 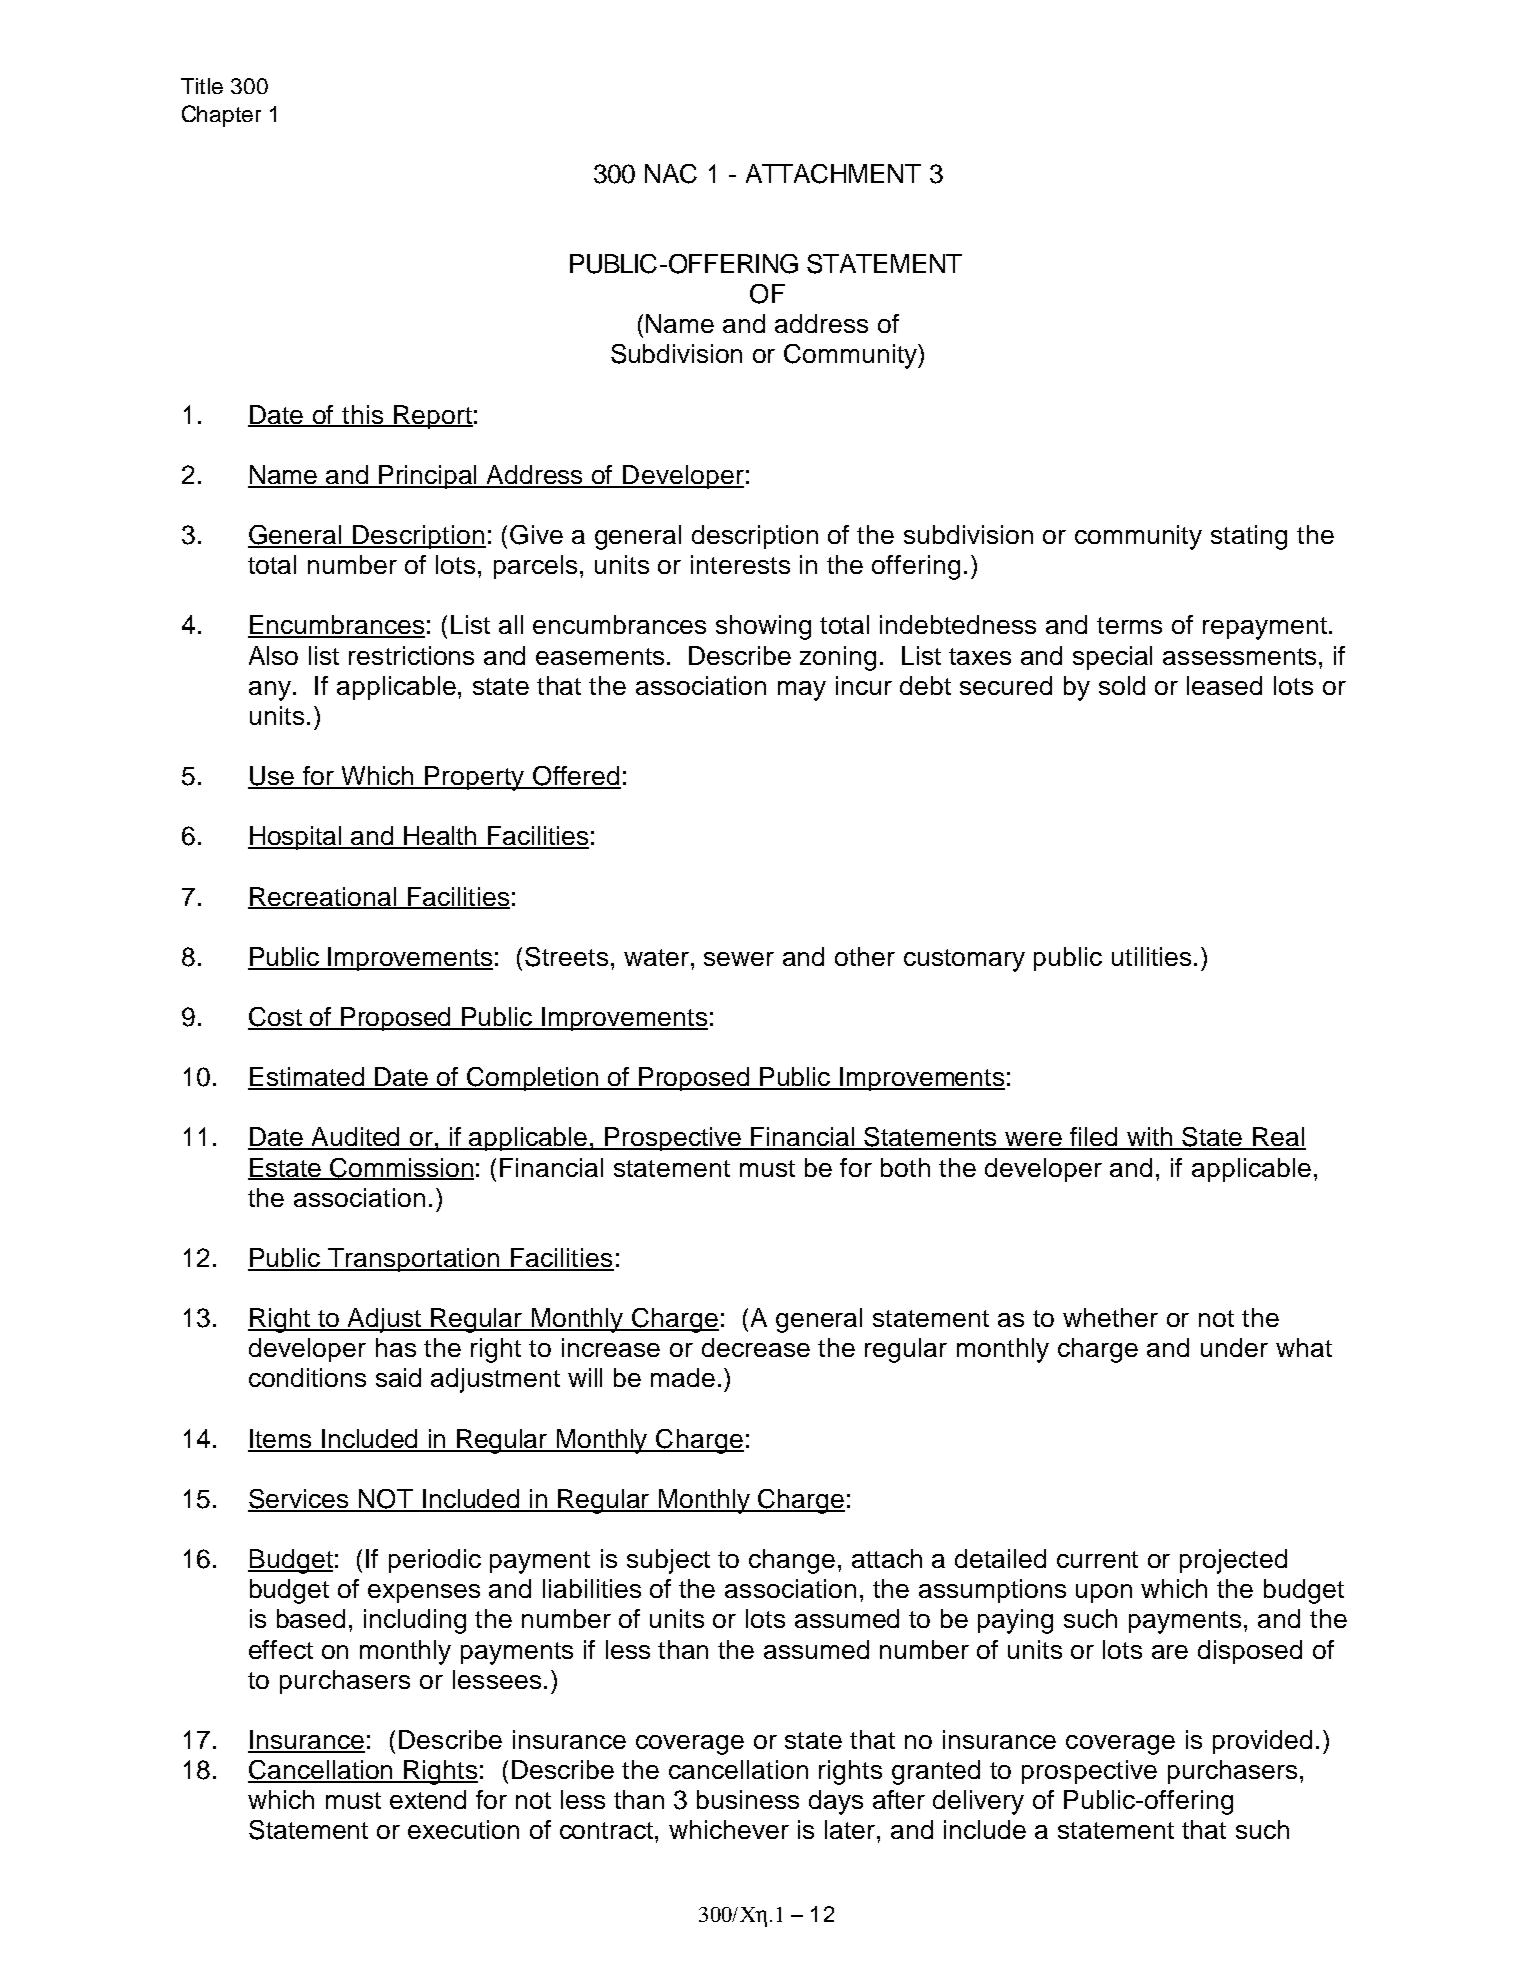 I want to click on sold, so click(x=1122, y=685).
